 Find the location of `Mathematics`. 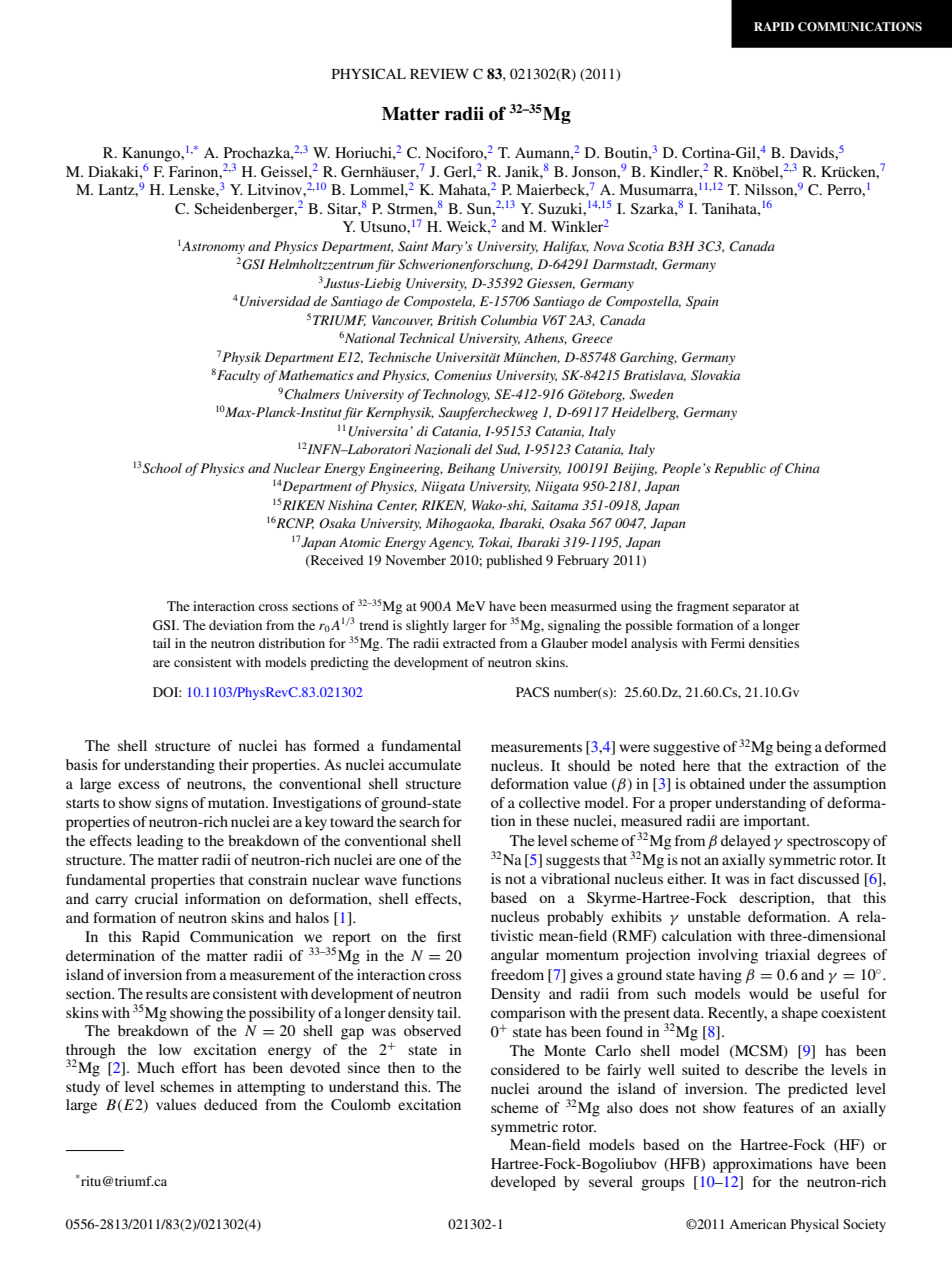

Mathematics is located at coordinates (316, 375).
